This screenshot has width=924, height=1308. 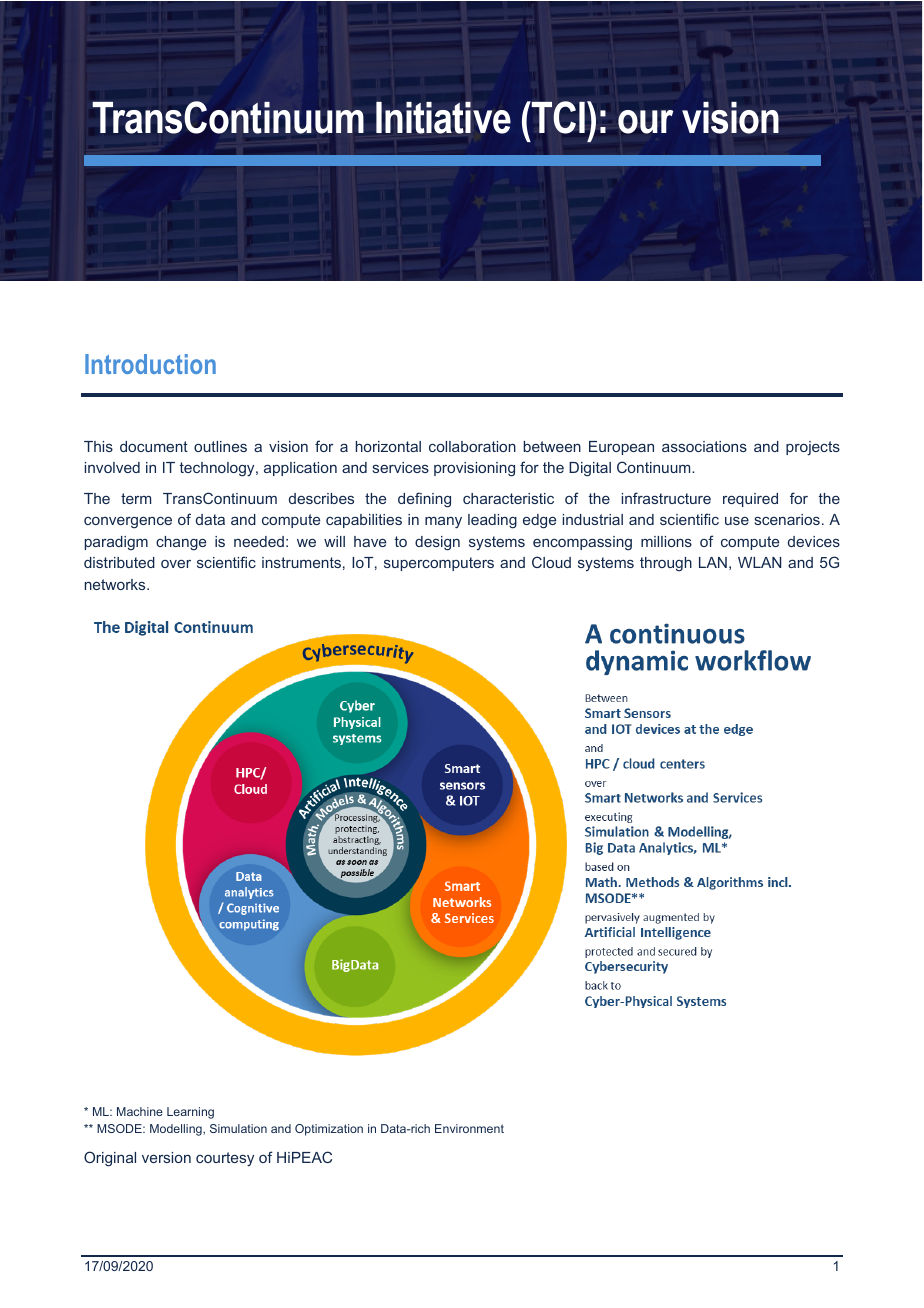 What do you see at coordinates (472, 446) in the screenshot?
I see `collaboration` at bounding box center [472, 446].
